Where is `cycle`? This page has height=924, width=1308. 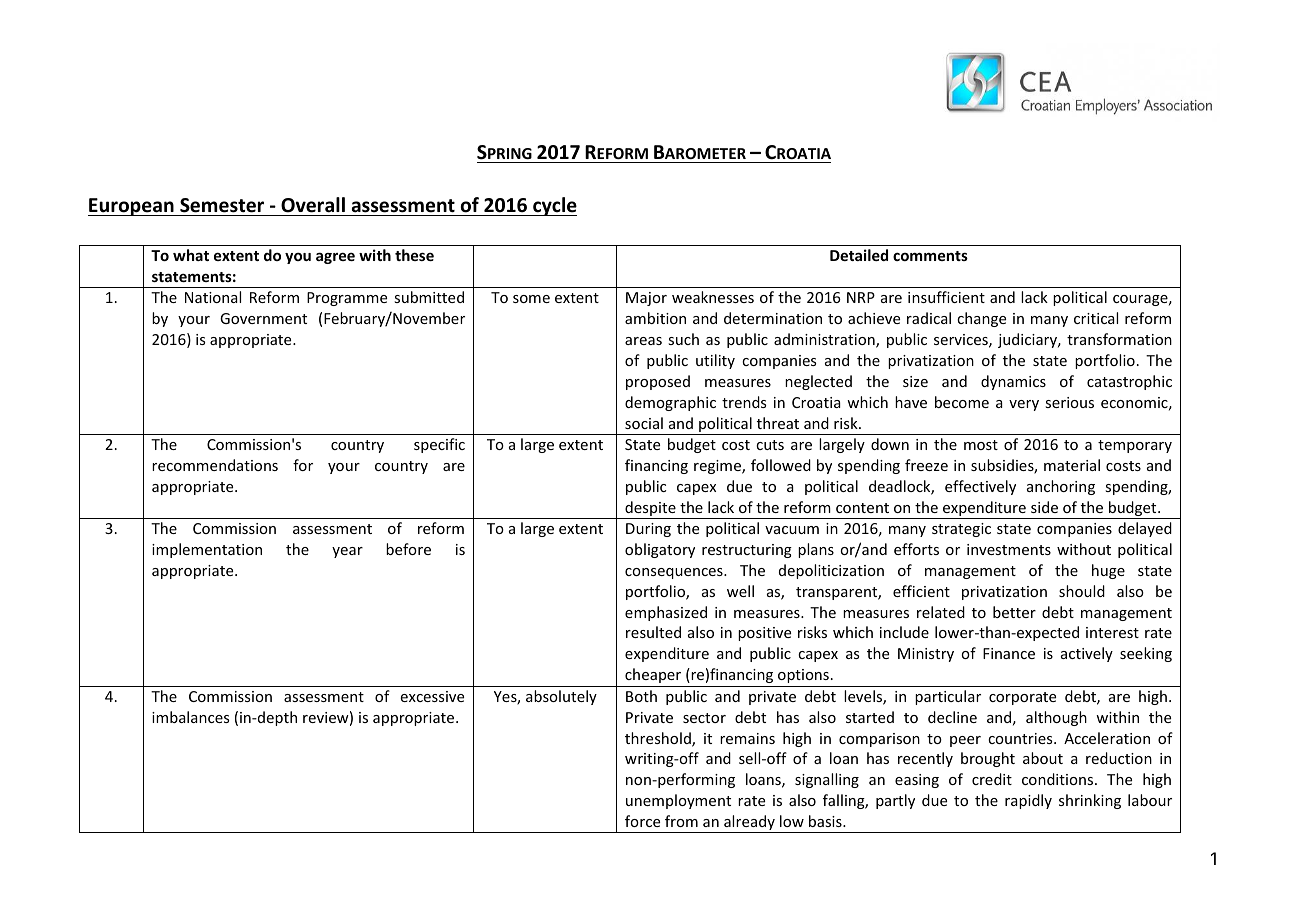 cycle is located at coordinates (554, 206).
